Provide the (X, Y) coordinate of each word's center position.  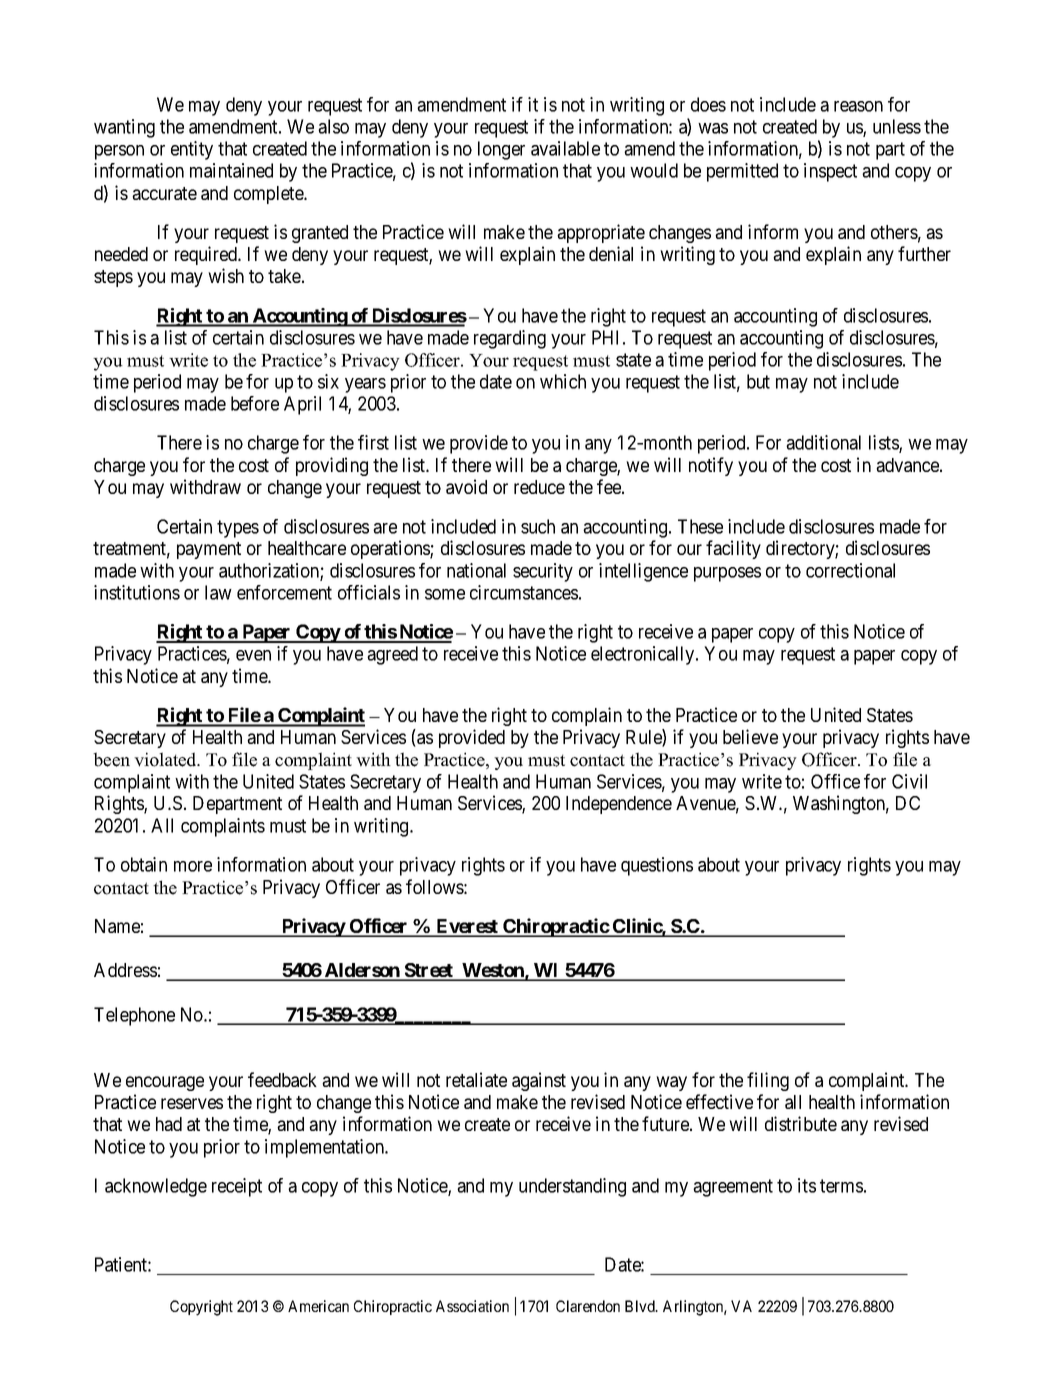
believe (750, 736)
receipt (237, 1187)
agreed (392, 655)
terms (841, 1186)
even (253, 655)
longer (501, 150)
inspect (830, 172)
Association (472, 1306)
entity (192, 150)
